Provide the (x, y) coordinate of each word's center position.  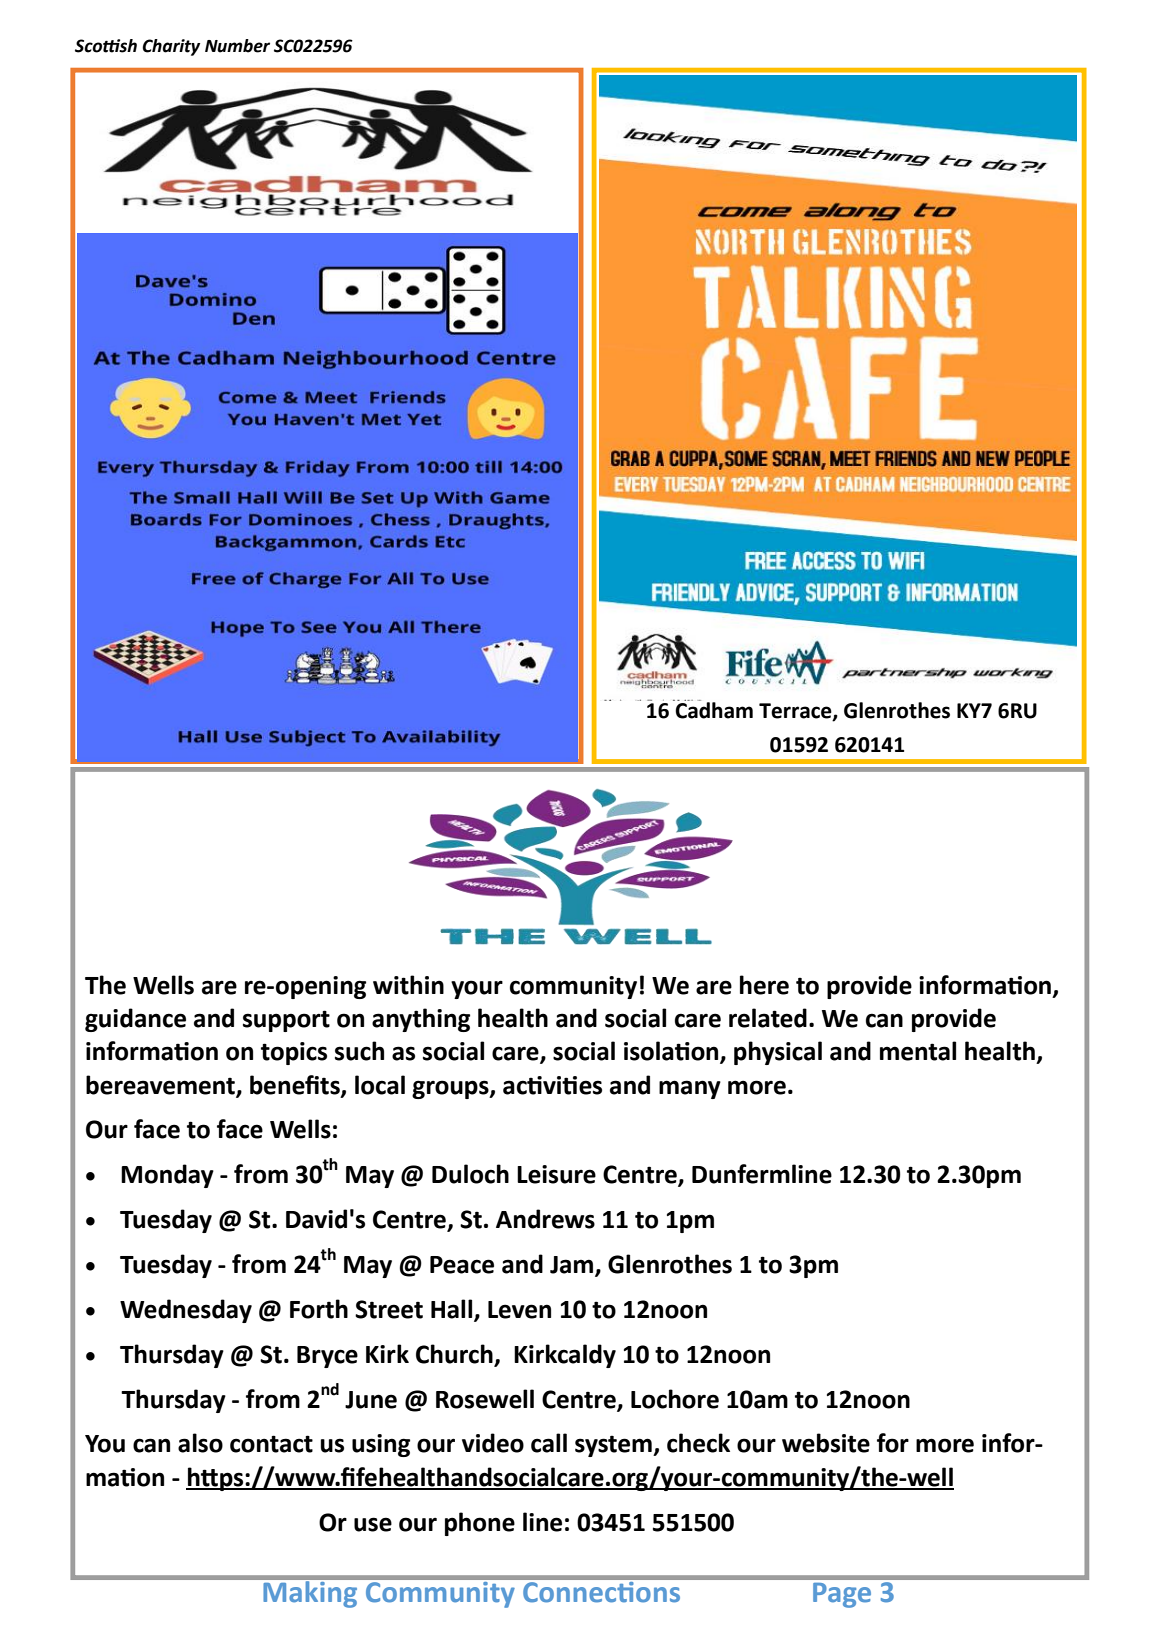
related (768, 1018)
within (408, 985)
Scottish (106, 46)
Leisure (556, 1174)
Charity (171, 47)
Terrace (796, 712)
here (764, 985)
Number (237, 46)
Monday (167, 1176)
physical (778, 1053)
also (200, 1443)
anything (421, 1020)
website (826, 1443)
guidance (135, 1020)
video (493, 1443)
